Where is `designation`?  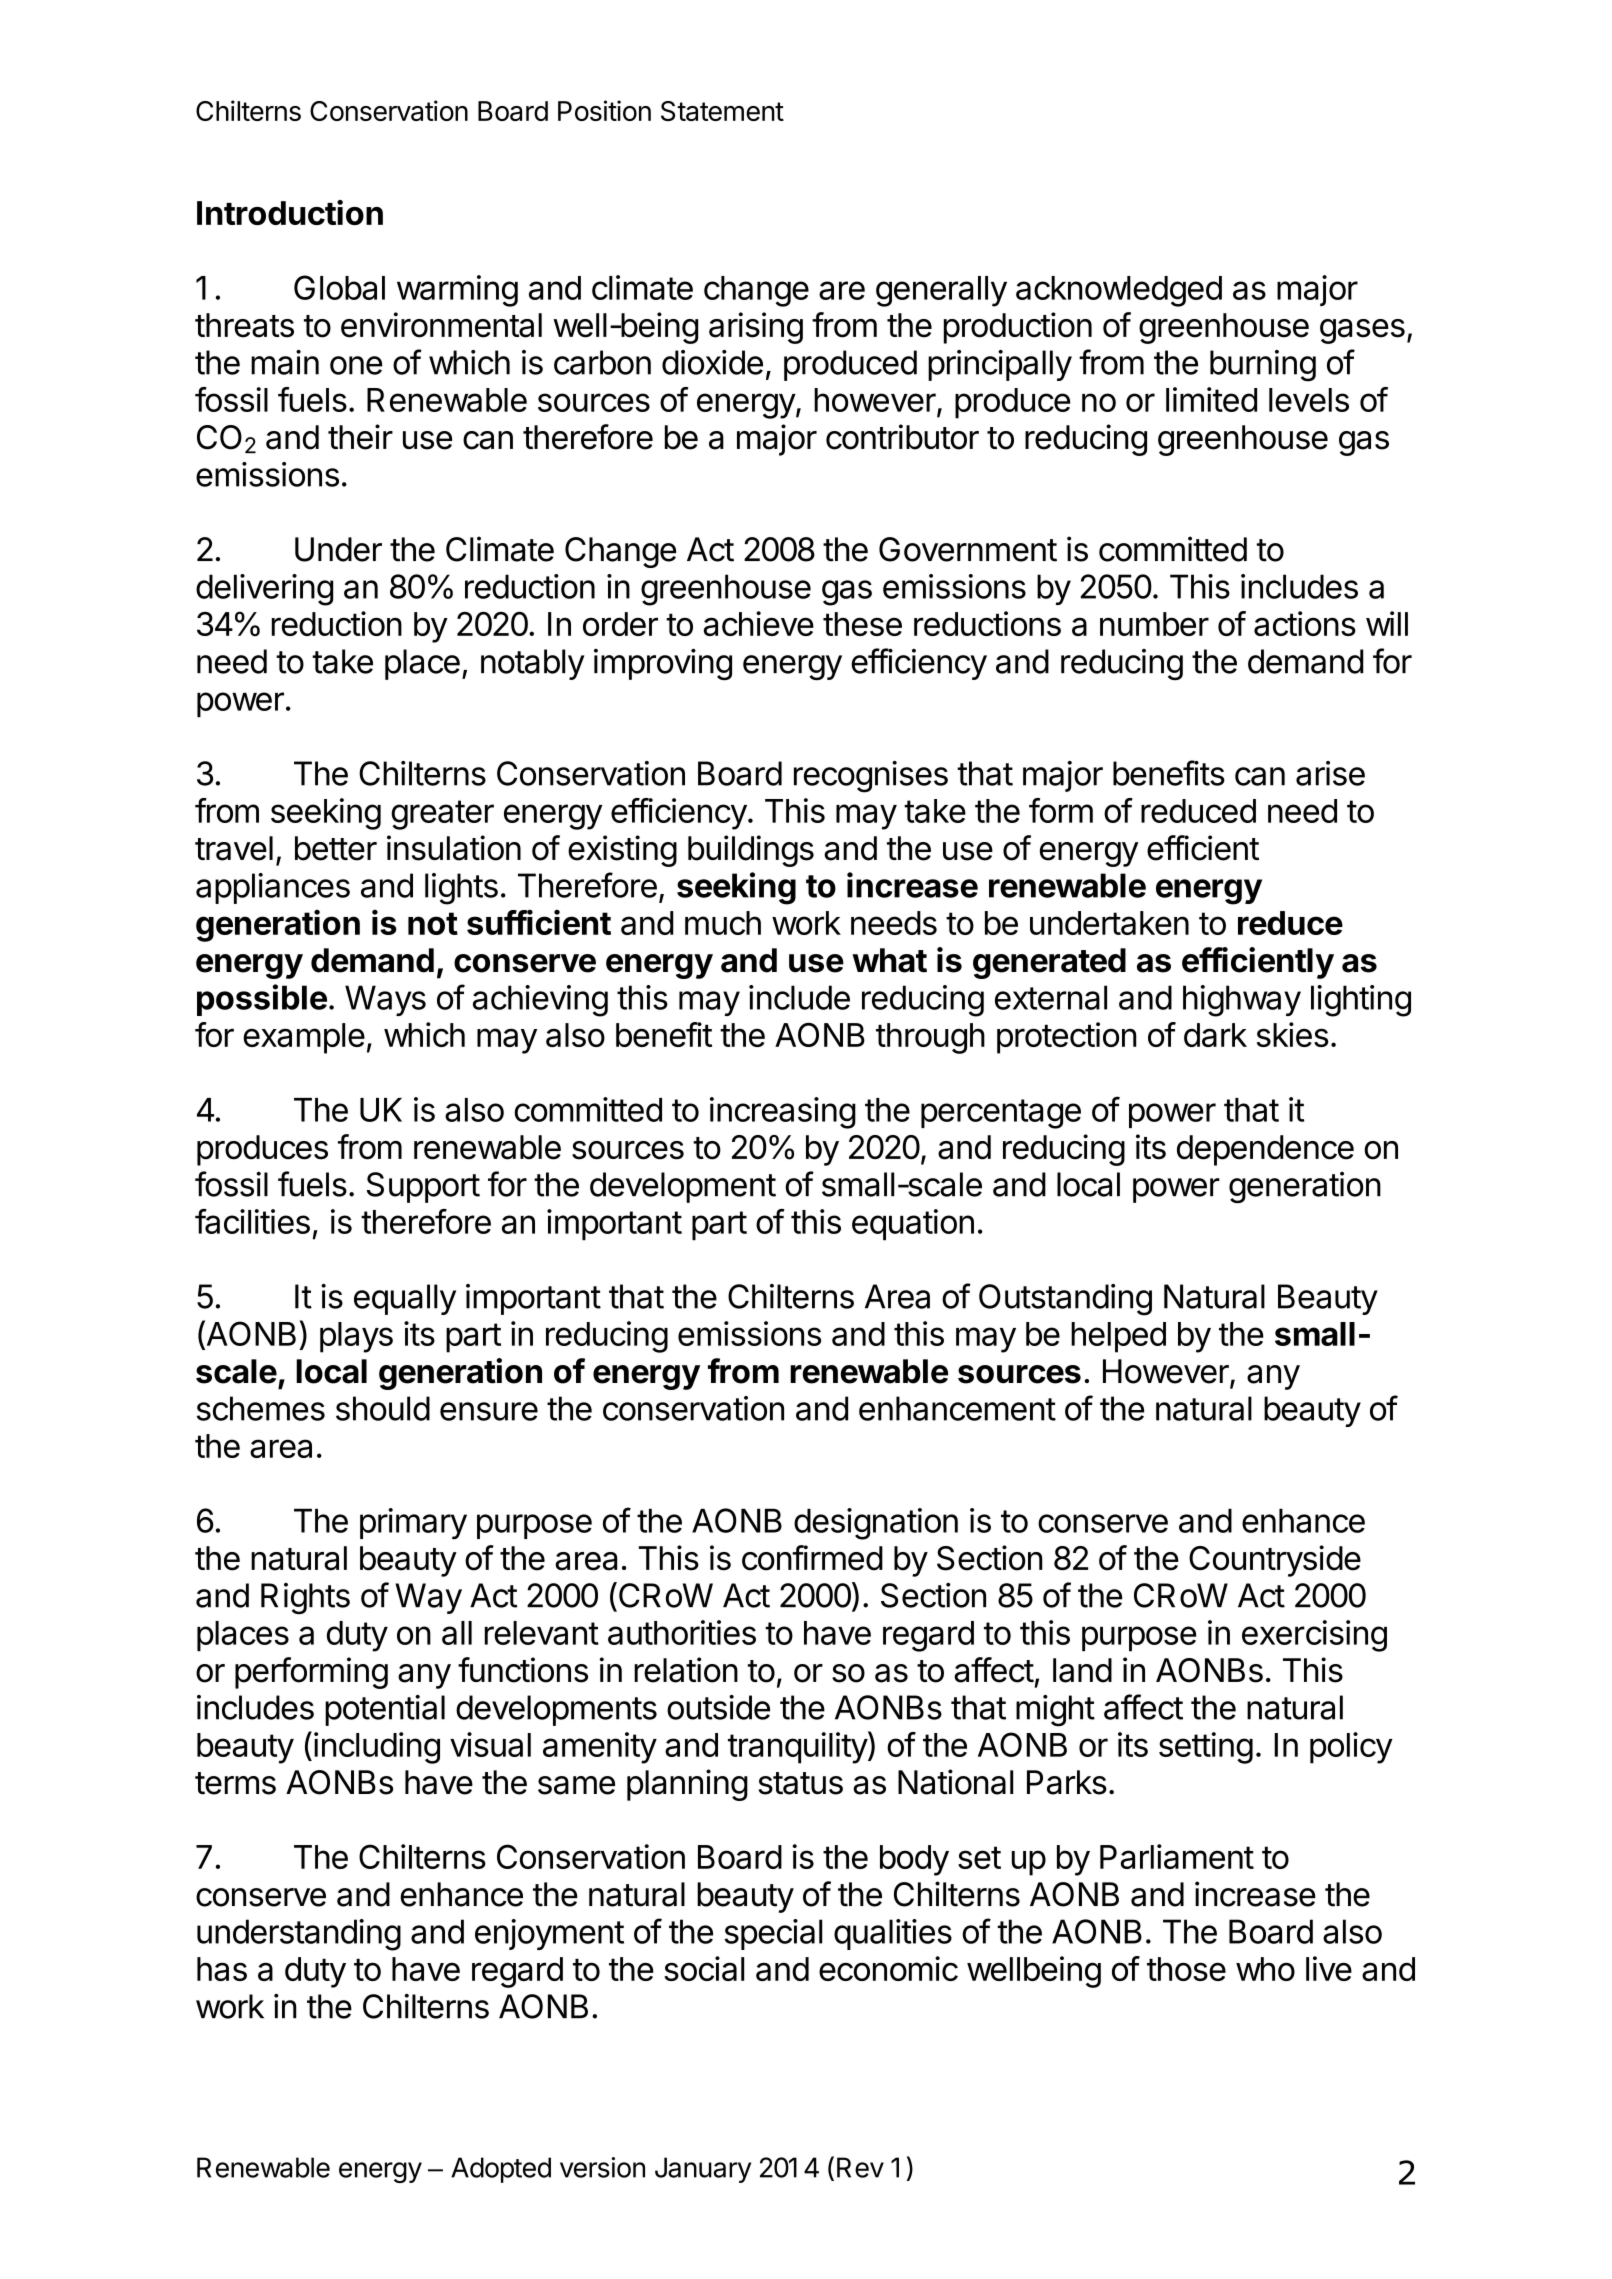
designation is located at coordinates (876, 1524).
